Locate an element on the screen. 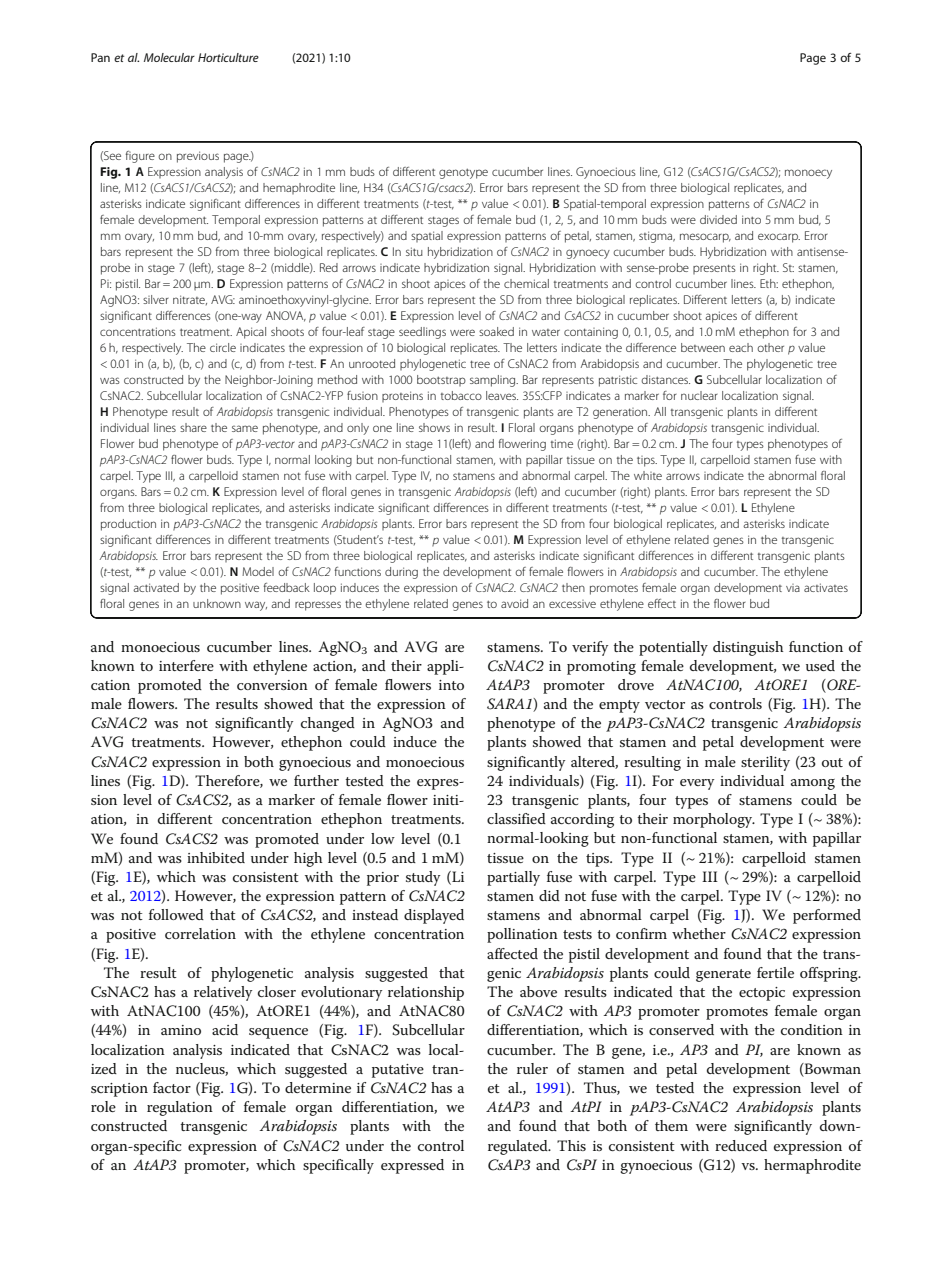 The width and height of the screenshot is (952, 1265). divided is located at coordinates (718, 219).
